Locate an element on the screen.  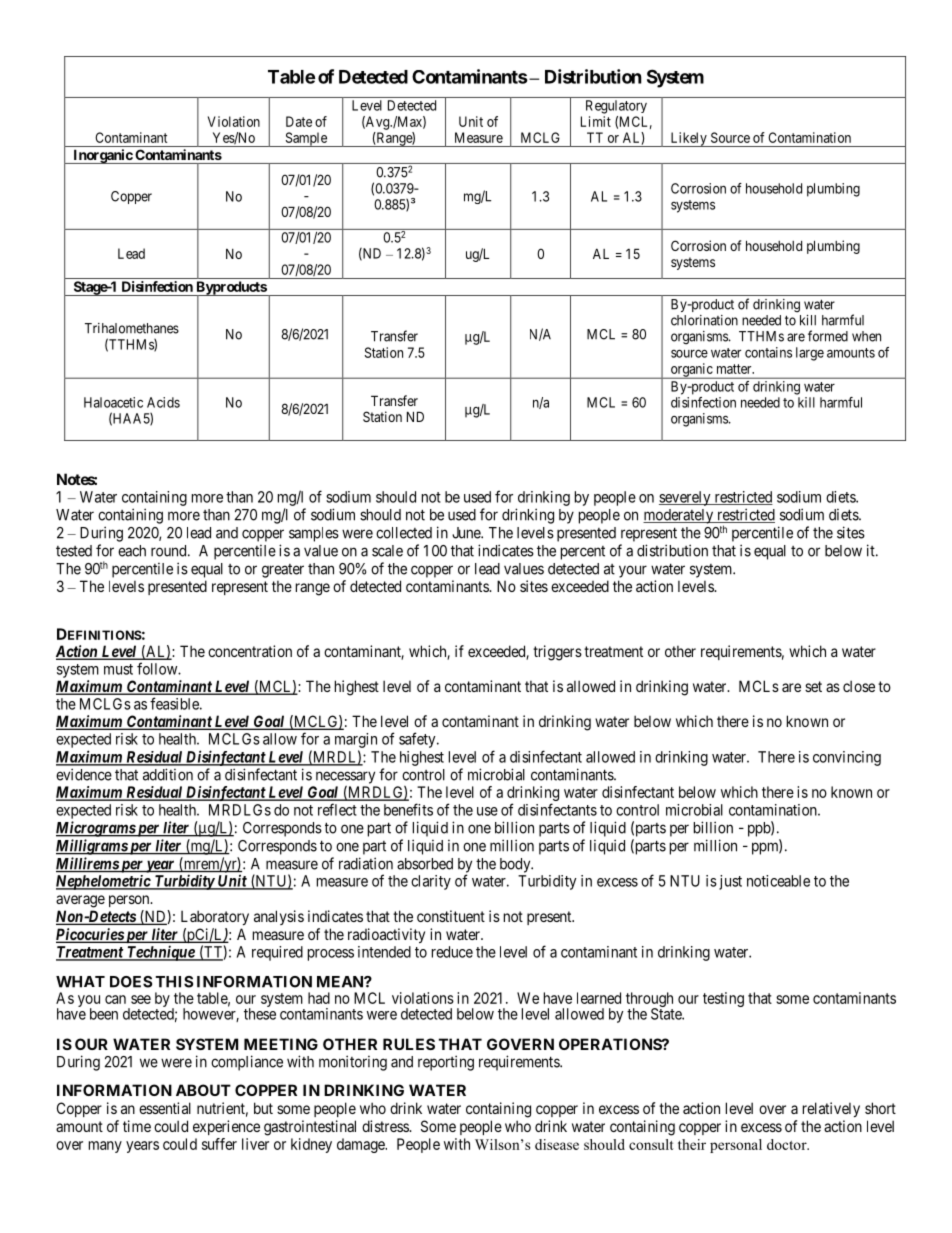
Date is located at coordinates (299, 121).
